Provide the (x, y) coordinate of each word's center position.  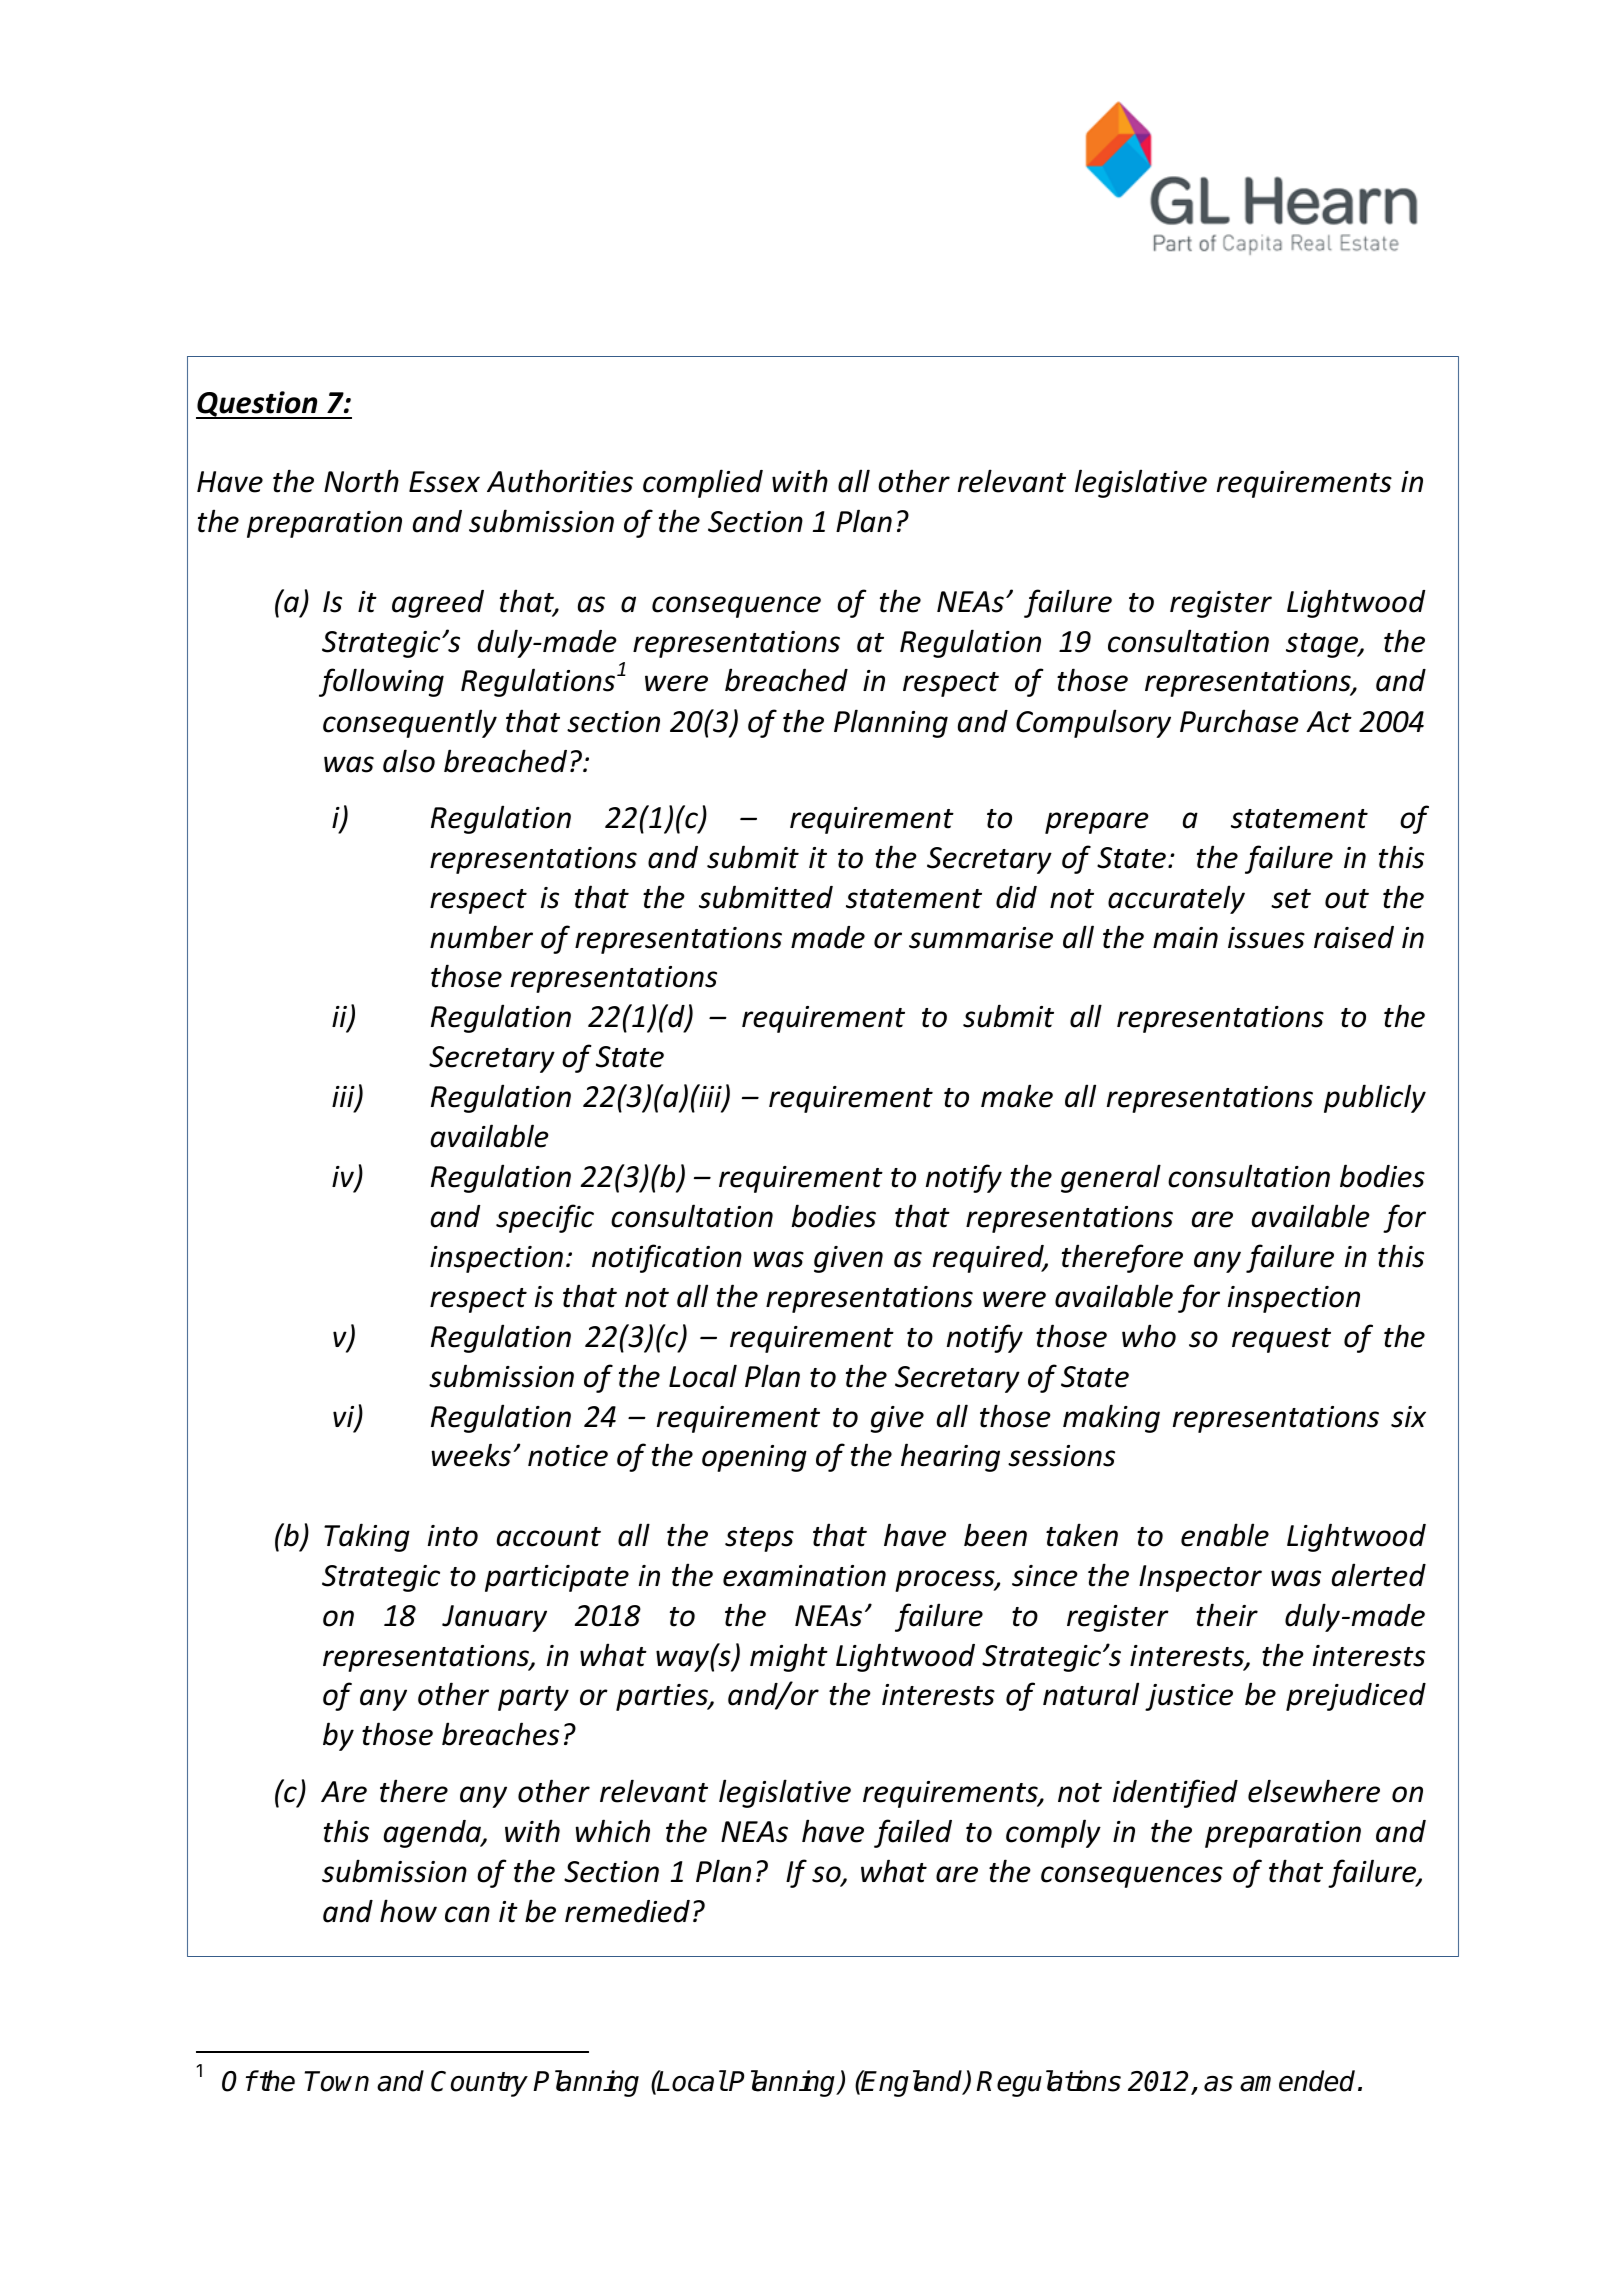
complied (703, 483)
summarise (981, 938)
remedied (627, 1911)
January (494, 1618)
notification (667, 1258)
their (1227, 1615)
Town (337, 2081)
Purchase (1239, 721)
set (1291, 899)
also (409, 761)
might (789, 1657)
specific (545, 1218)
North (361, 481)
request (1281, 1340)
